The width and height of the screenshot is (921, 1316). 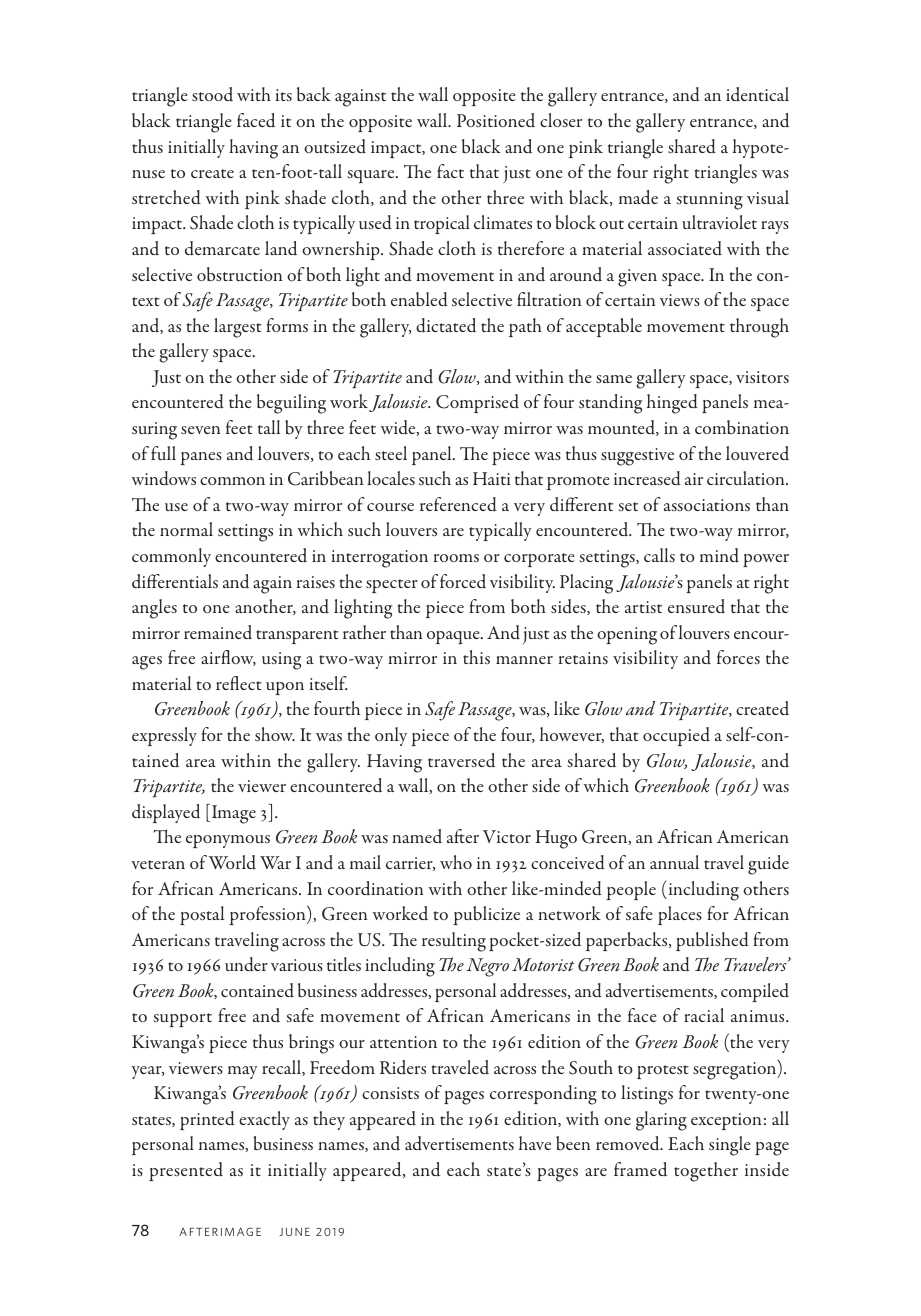 I want to click on identical, so click(x=757, y=94).
